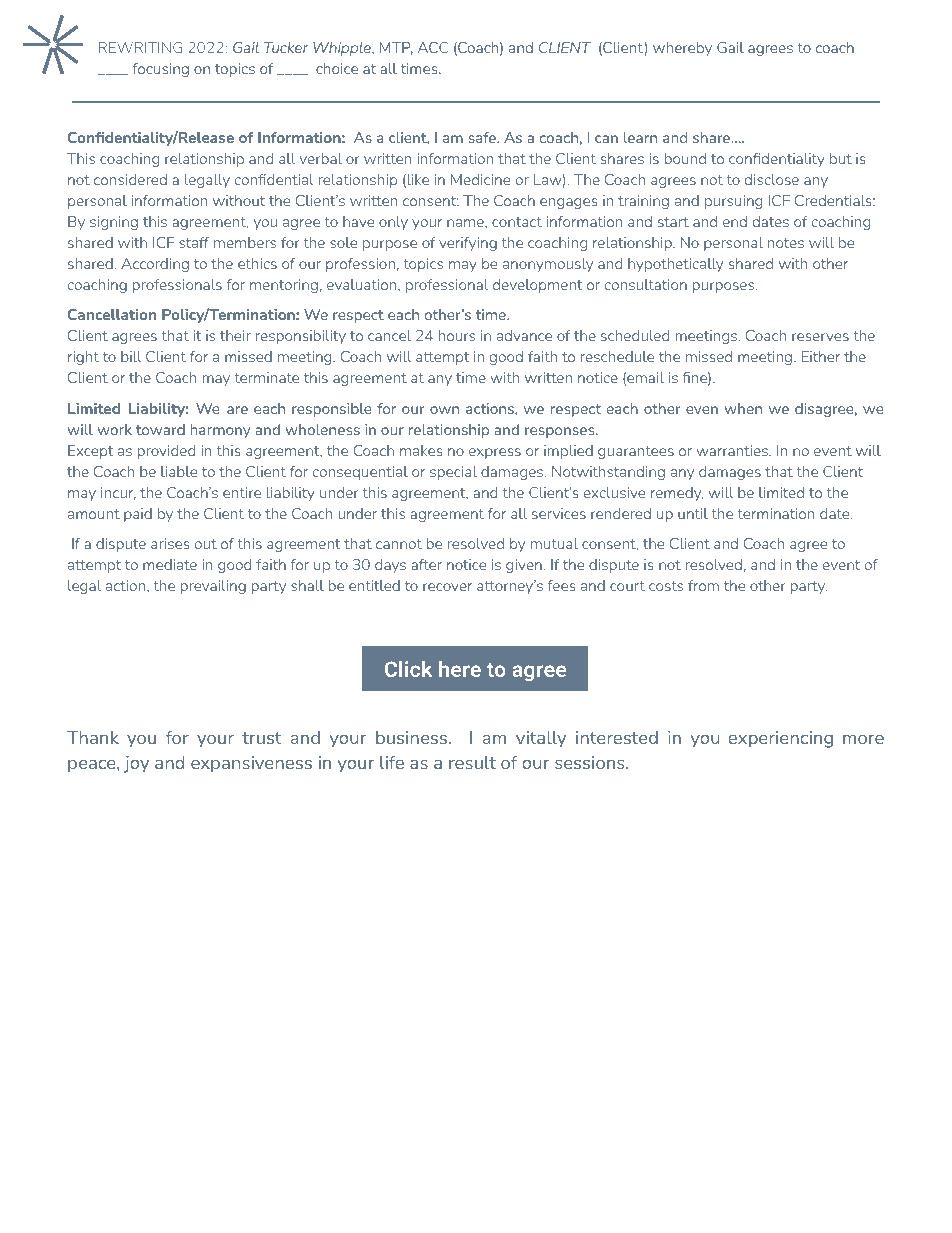 The height and width of the document is (1233, 952). Describe the element at coordinates (161, 70) in the document. I see `focusing` at that location.
